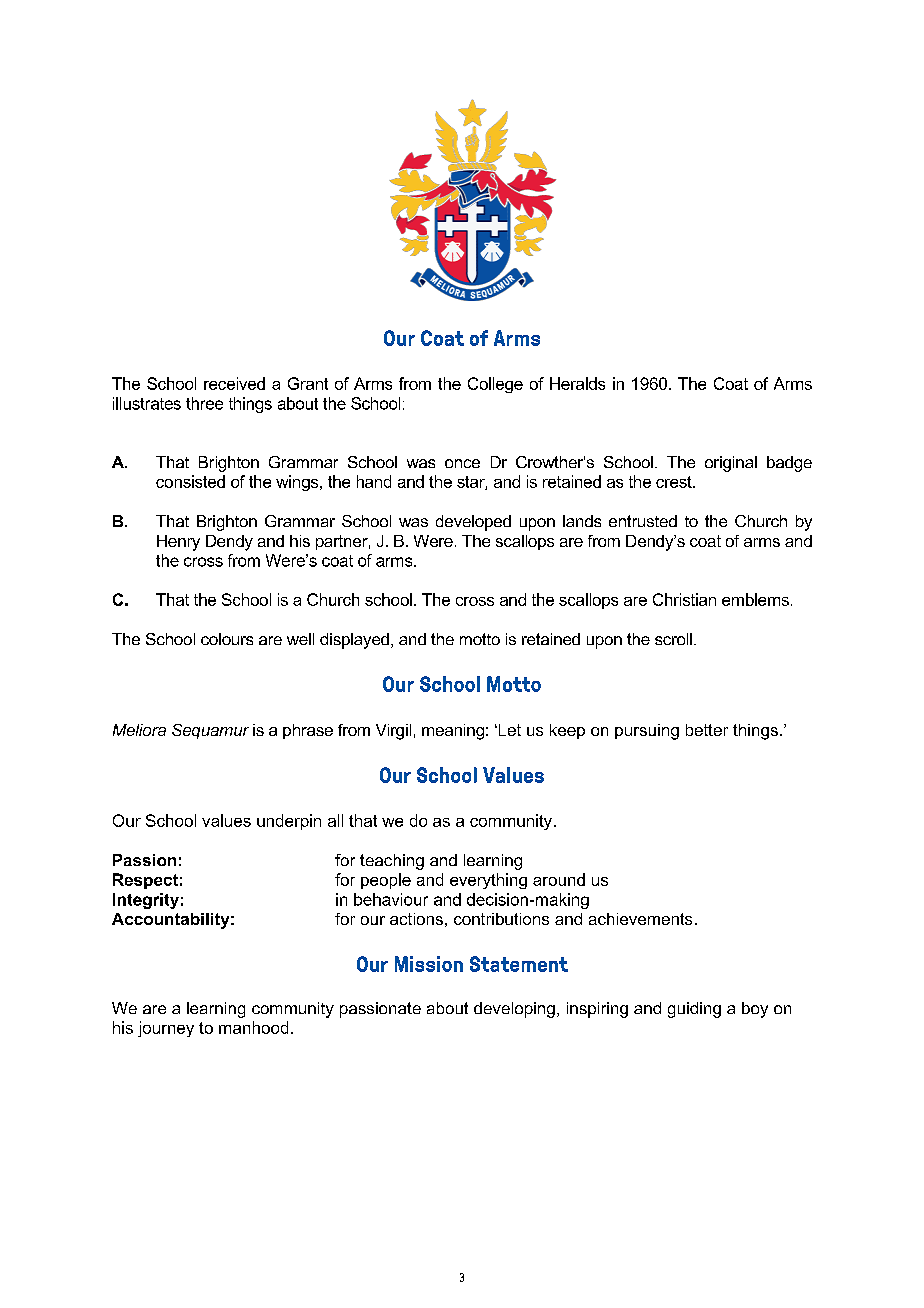 The image size is (924, 1308). Describe the element at coordinates (707, 730) in the screenshot. I see `better` at that location.
